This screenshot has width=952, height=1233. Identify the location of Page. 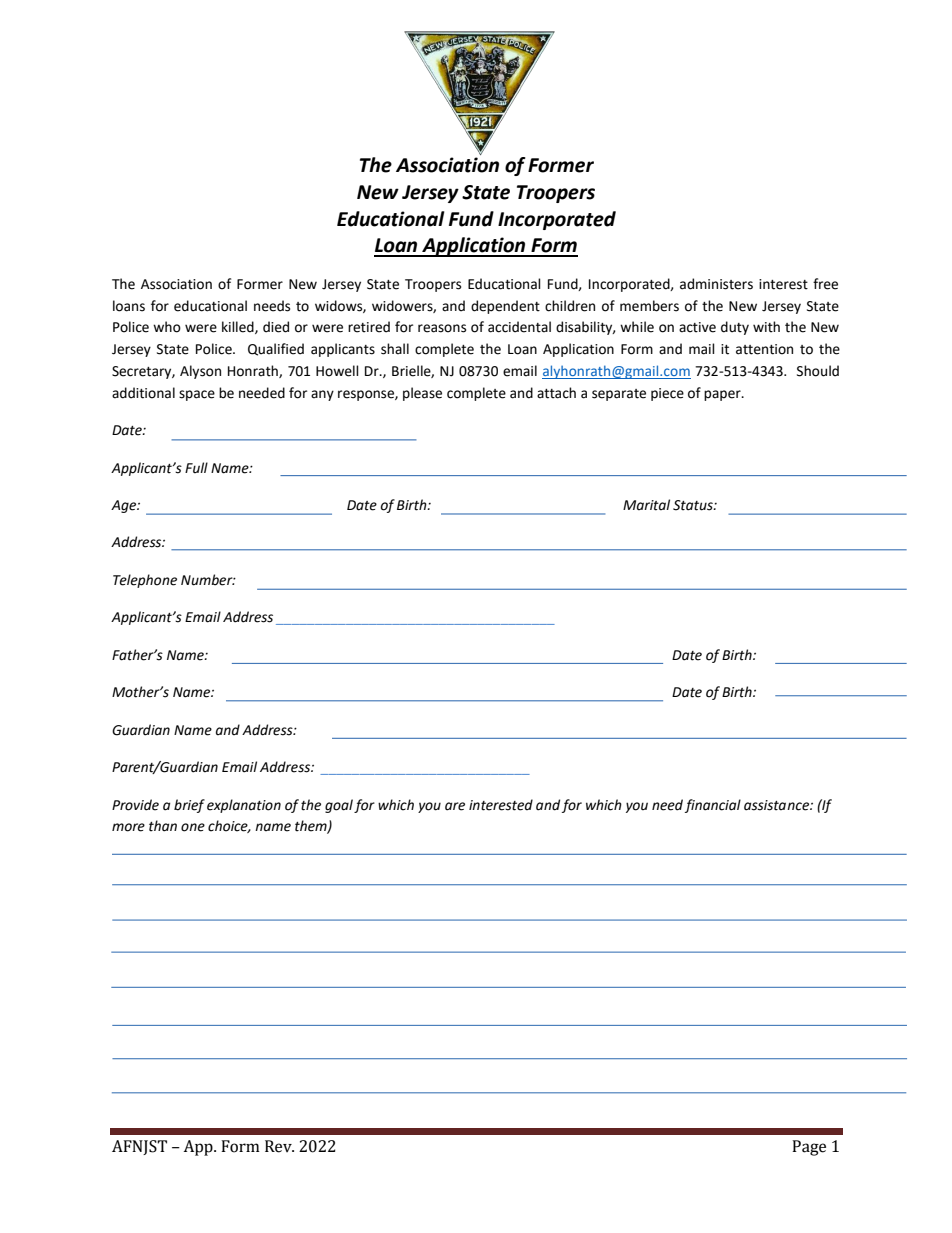
(809, 1148).
